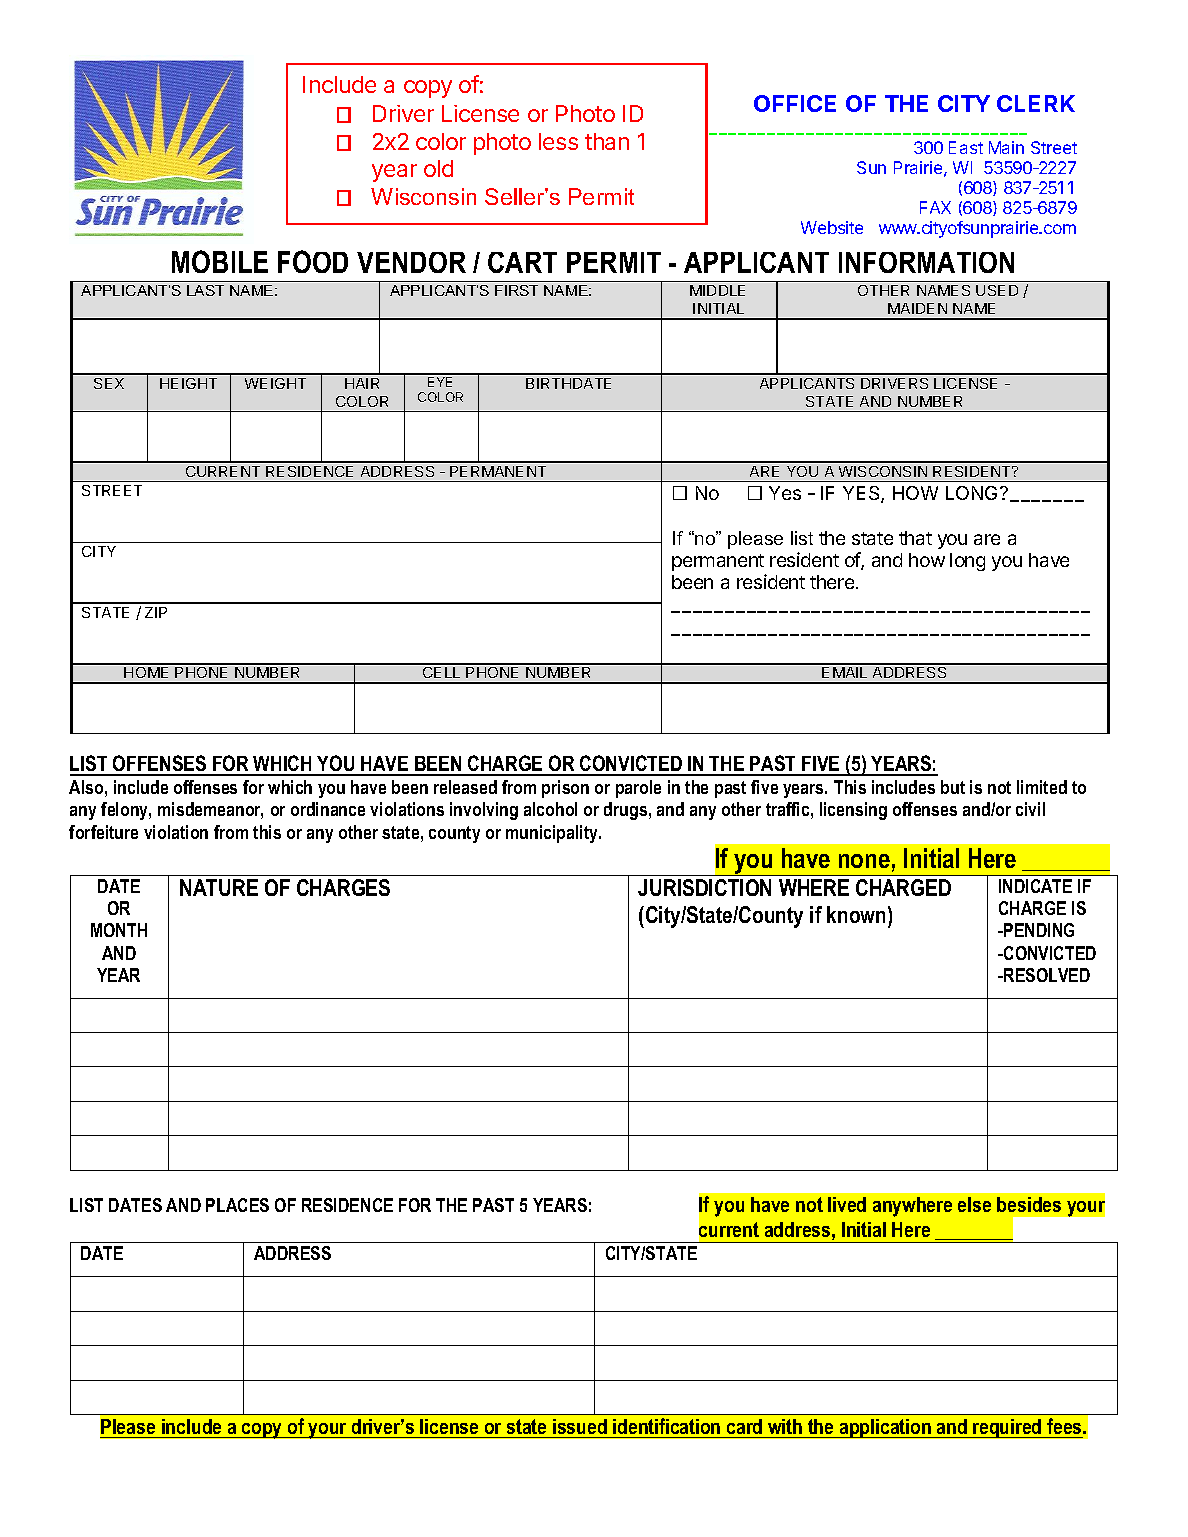 The height and width of the image is (1537, 1188). I want to click on PLACES, so click(237, 1205).
